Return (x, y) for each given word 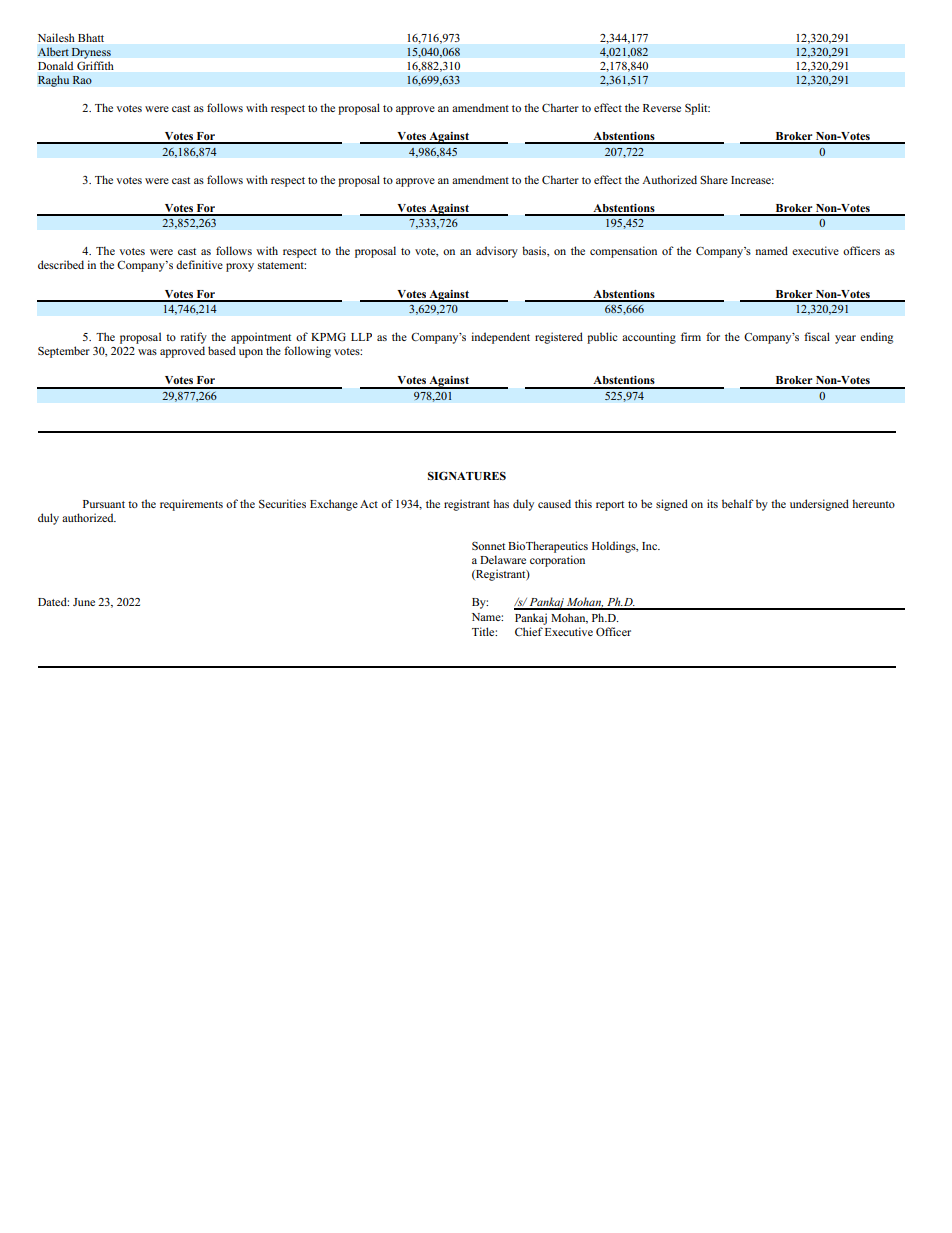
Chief (529, 631)
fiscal (817, 336)
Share (714, 179)
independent (500, 338)
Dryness (91, 53)
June (84, 602)
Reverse (662, 108)
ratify (194, 338)
